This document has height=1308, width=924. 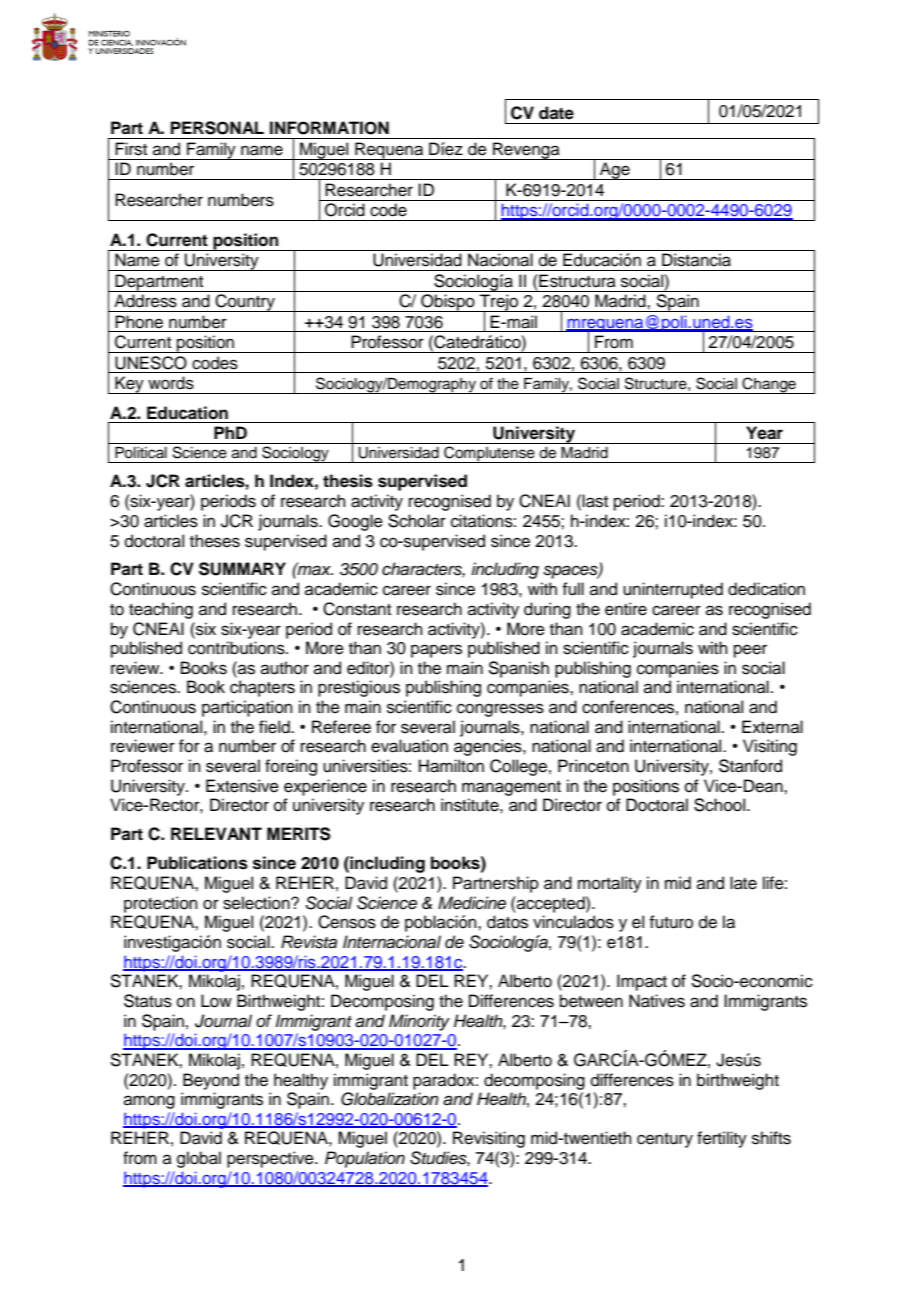 What do you see at coordinates (237, 648) in the document?
I see `contributions` at bounding box center [237, 648].
